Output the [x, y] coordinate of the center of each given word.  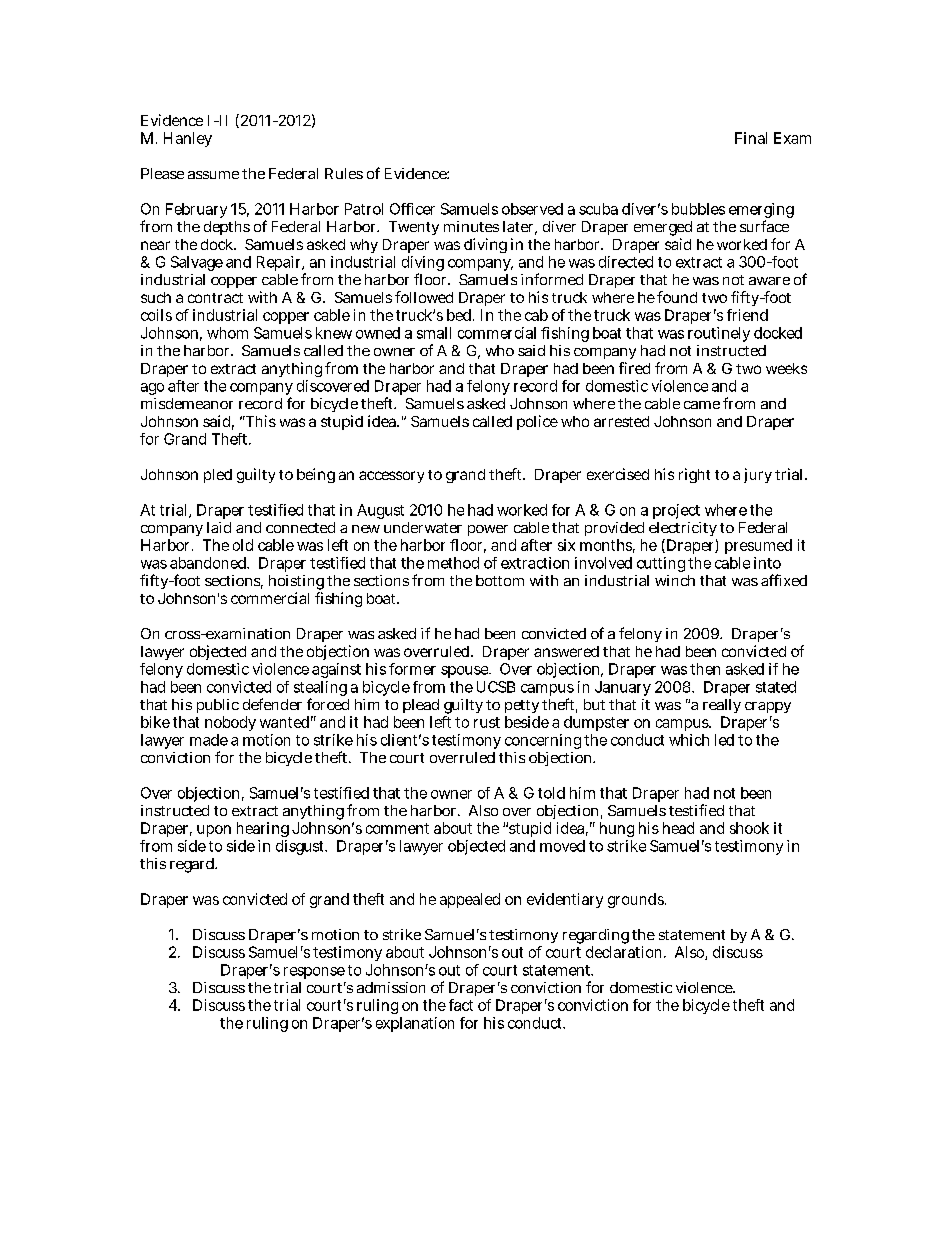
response [314, 973]
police [537, 422]
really [722, 708]
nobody [230, 723]
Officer [412, 209]
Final [751, 138]
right [694, 475]
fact [461, 1005]
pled [218, 476]
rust [487, 722]
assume [213, 175]
